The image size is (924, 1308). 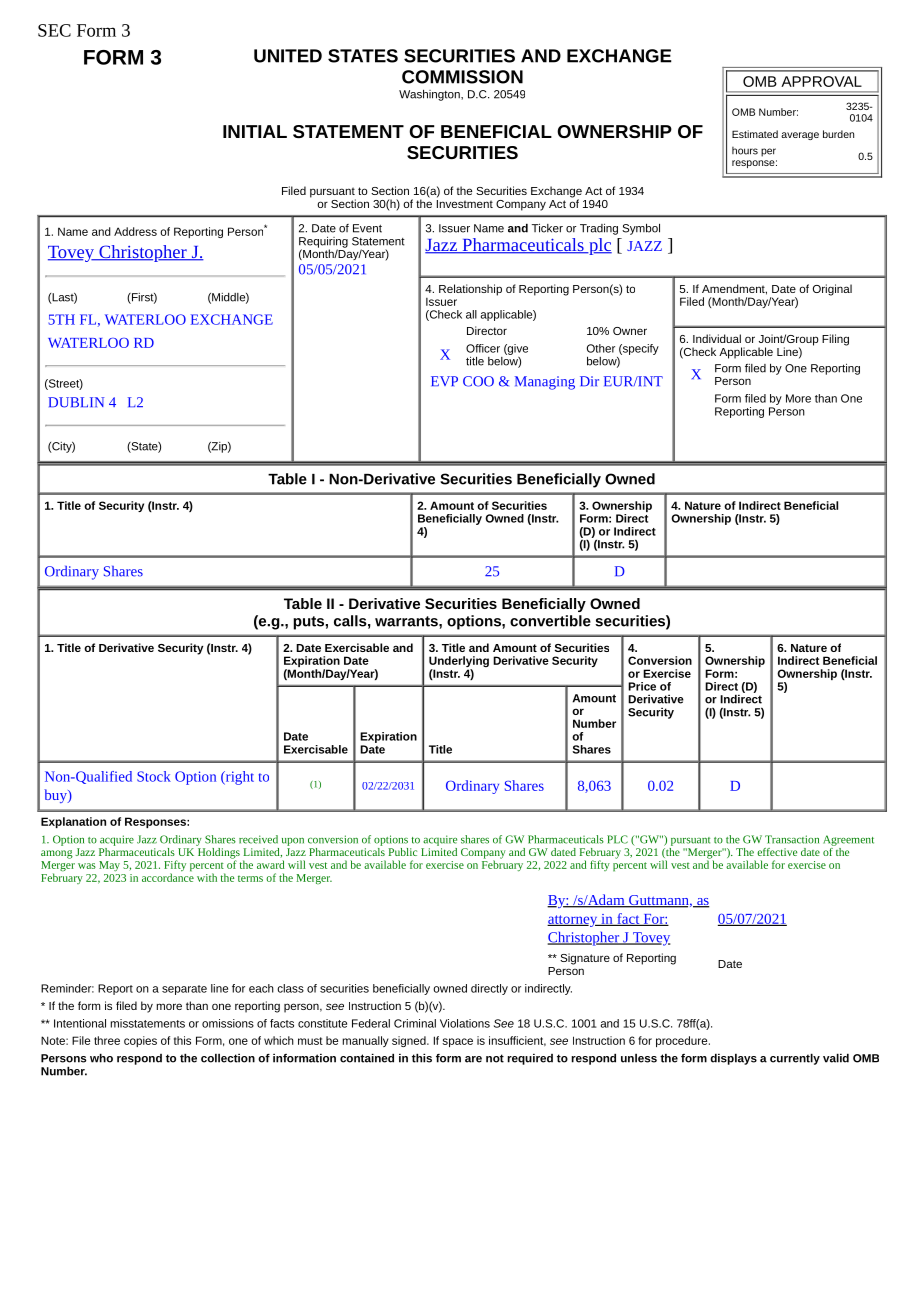 I want to click on COMMISSION, so click(x=462, y=77).
